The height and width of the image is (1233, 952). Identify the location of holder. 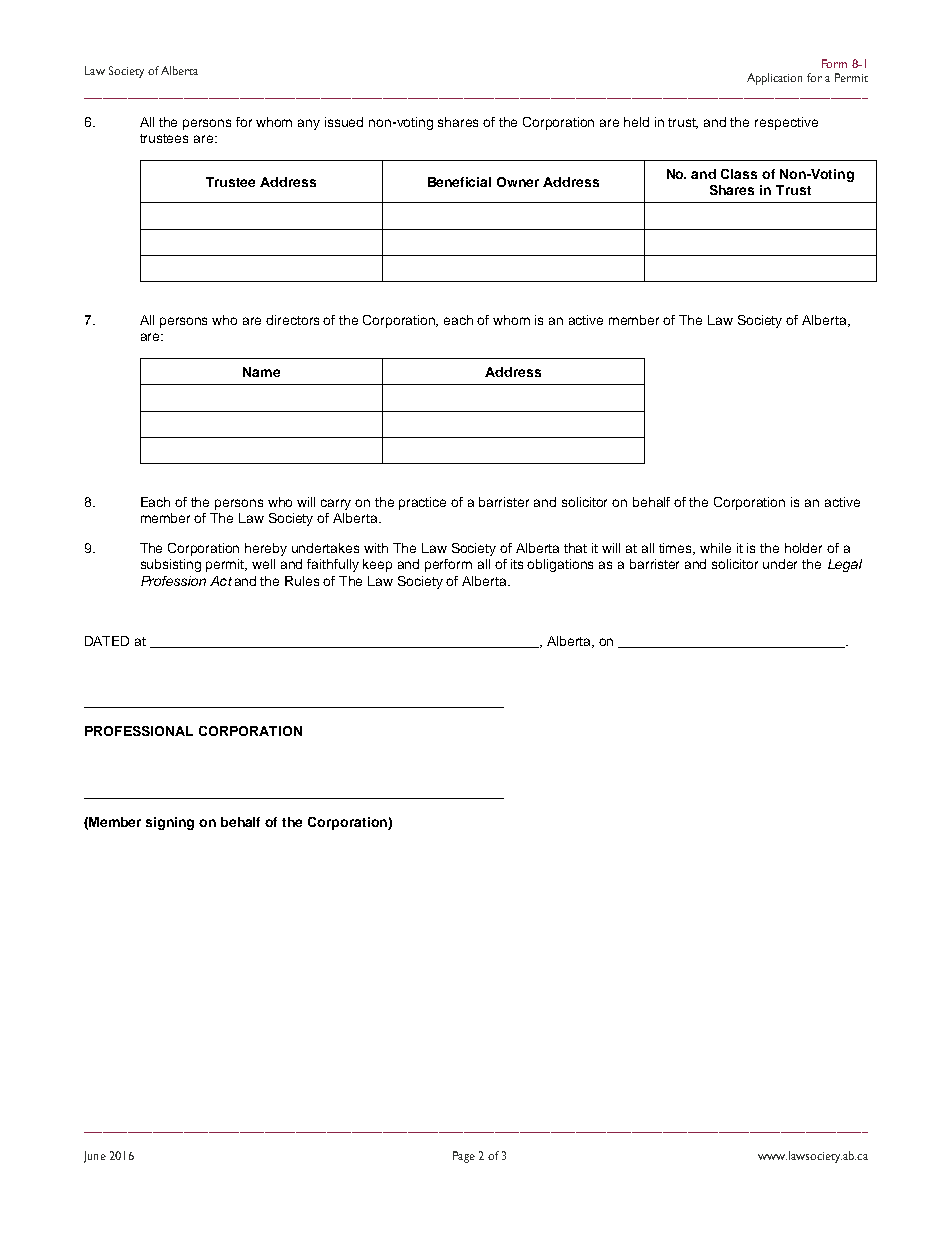
(803, 548).
